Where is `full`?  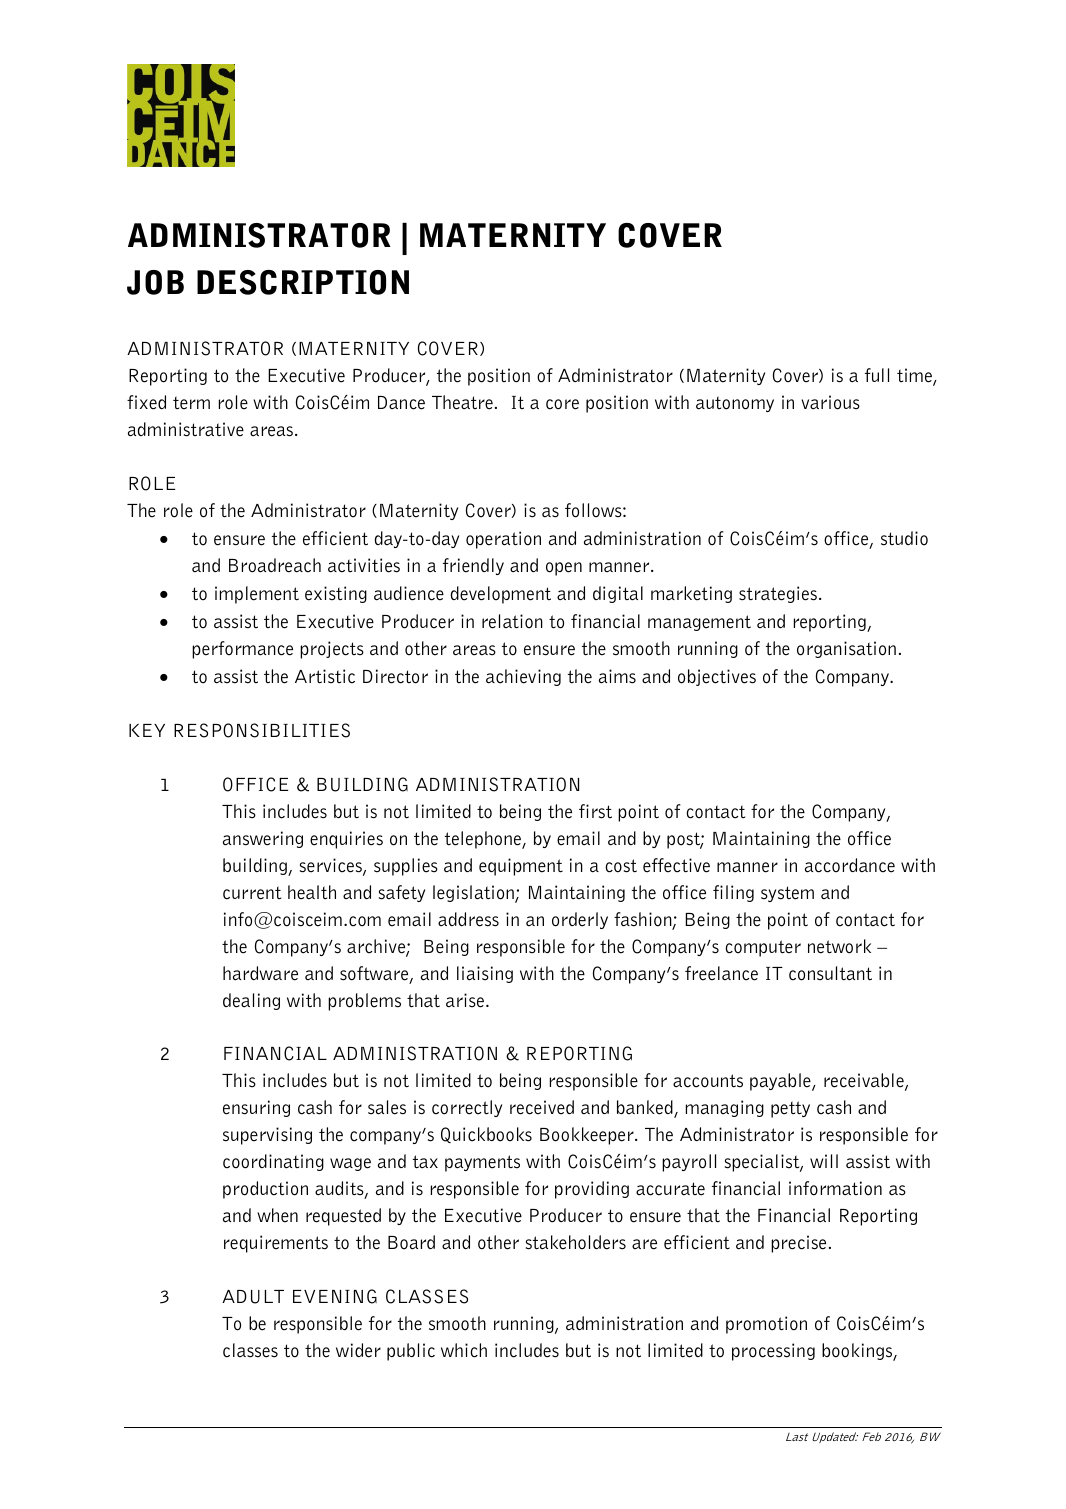 full is located at coordinates (877, 375).
